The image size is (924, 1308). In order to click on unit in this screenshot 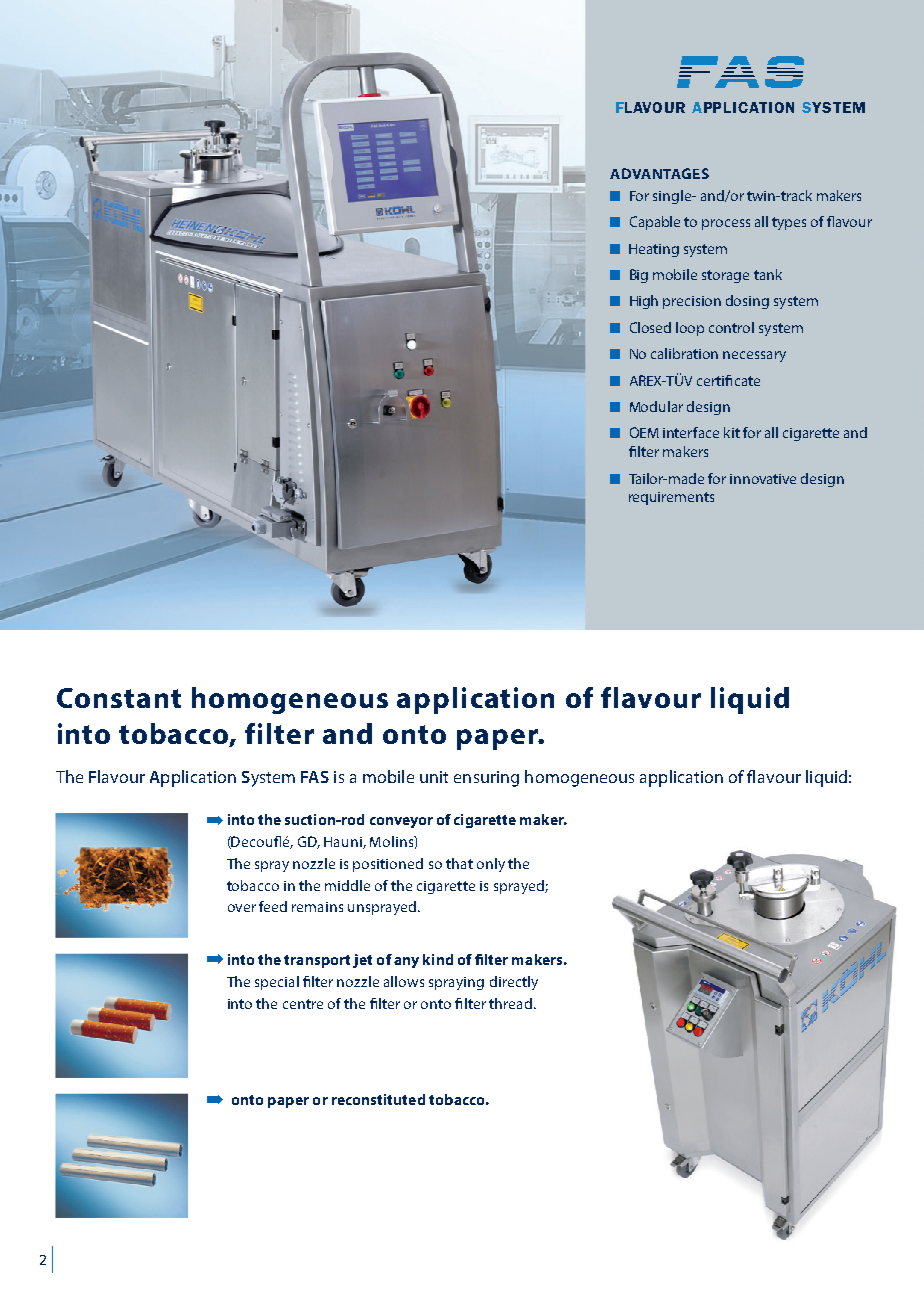, I will do `click(434, 777)`.
